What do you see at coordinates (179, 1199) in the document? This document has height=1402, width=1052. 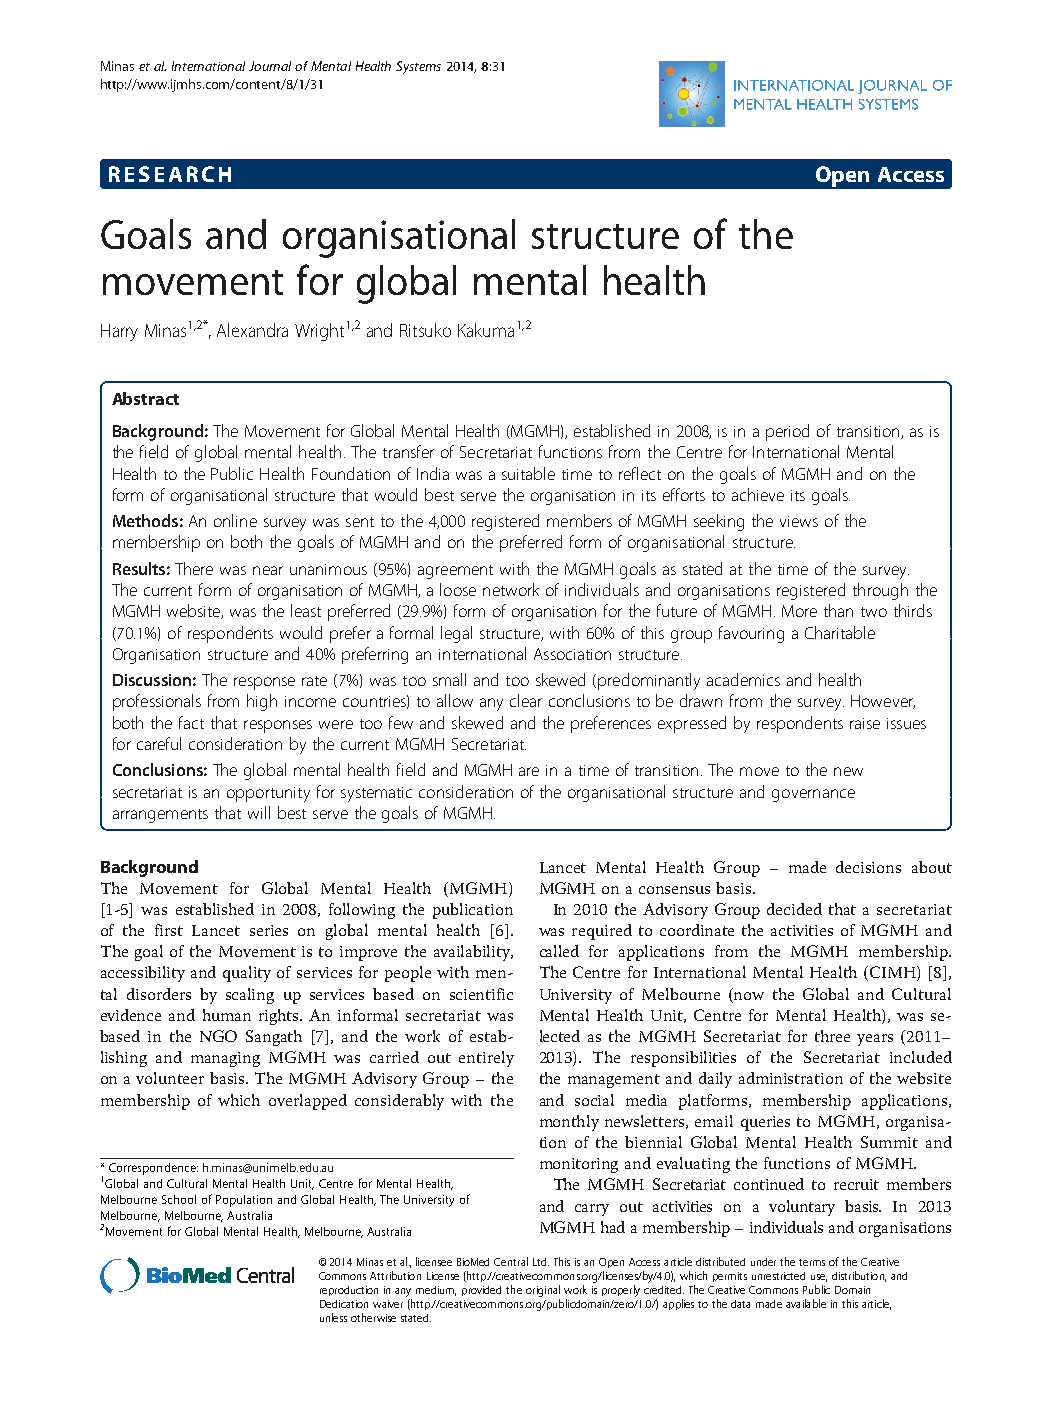 I see `School` at bounding box center [179, 1199].
